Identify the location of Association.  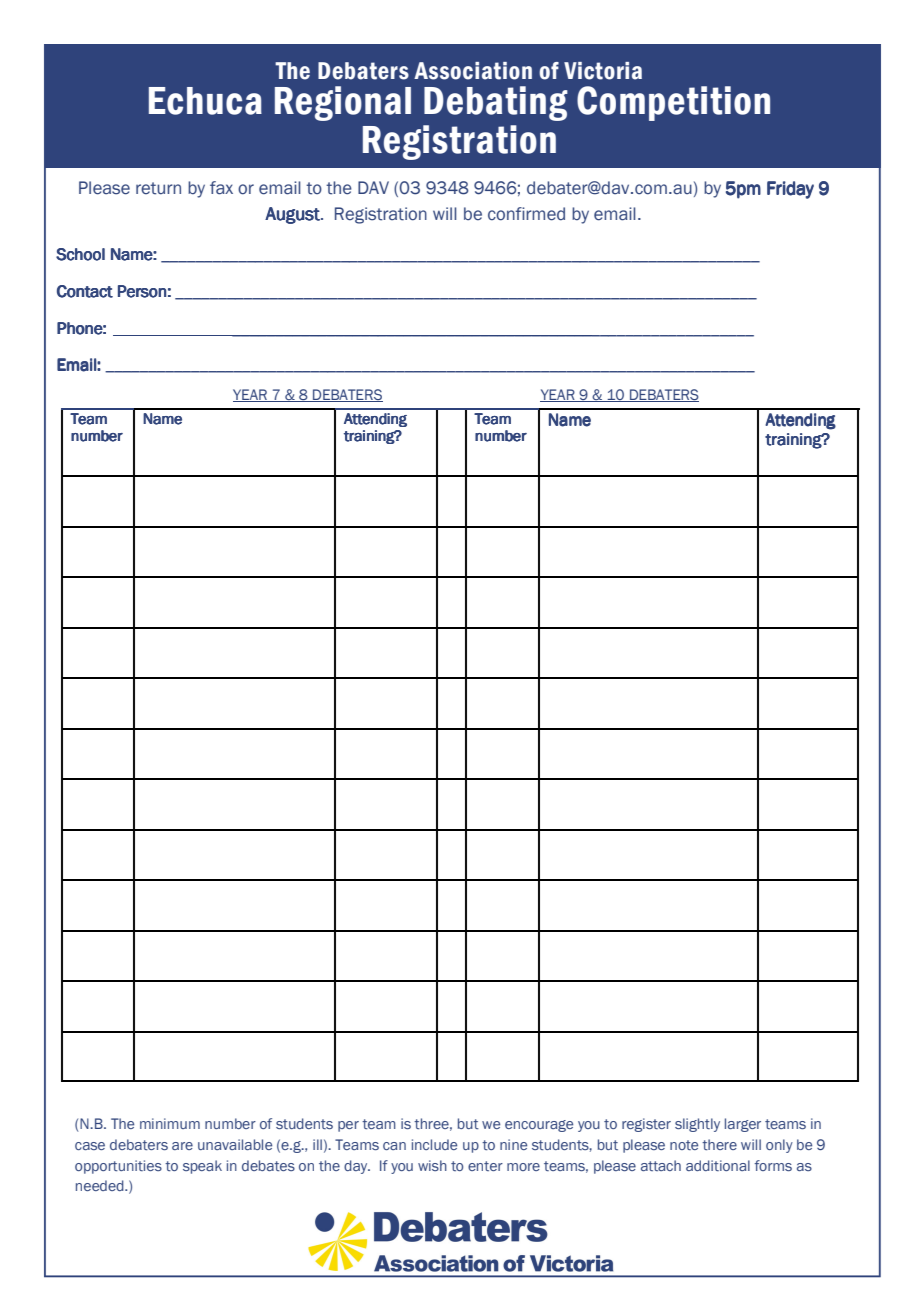
(473, 71).
